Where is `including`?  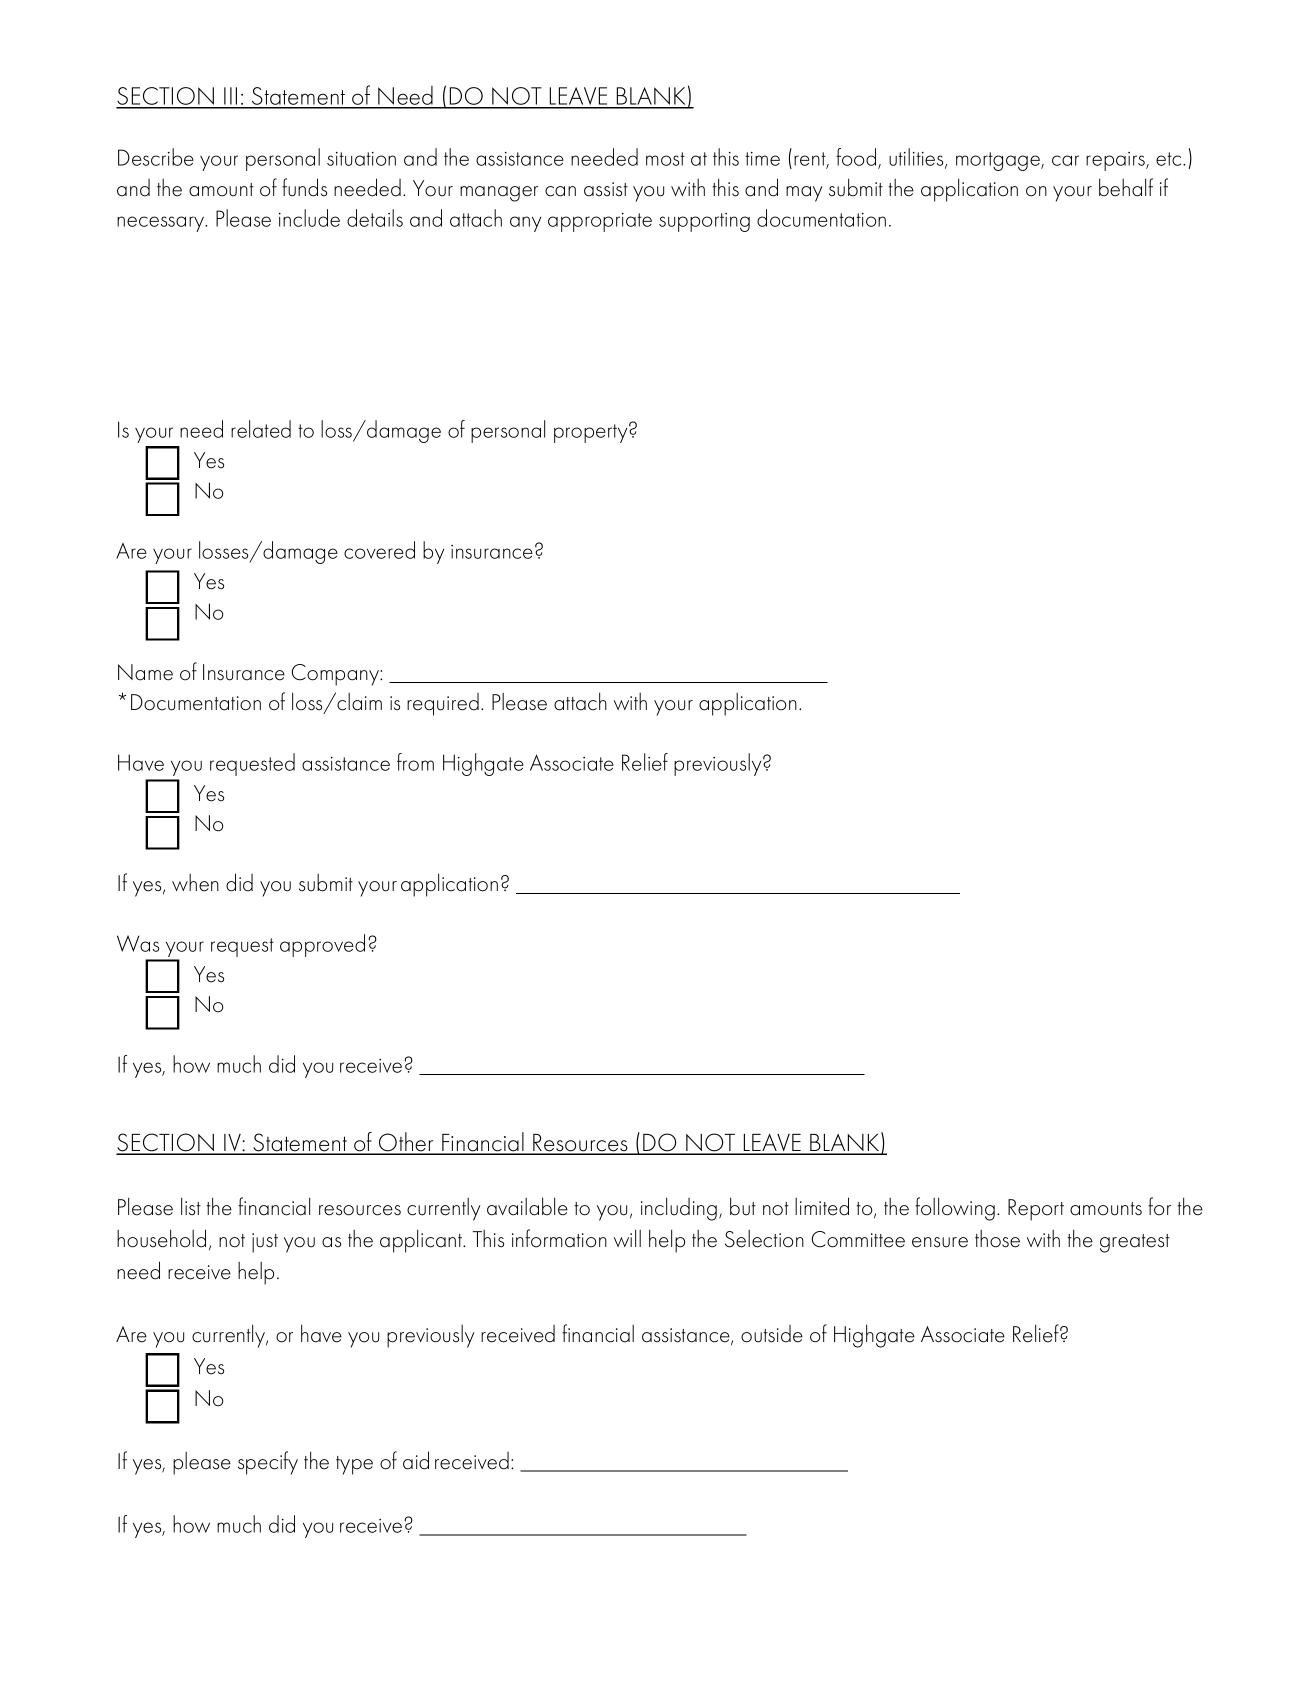
including is located at coordinates (679, 1209).
